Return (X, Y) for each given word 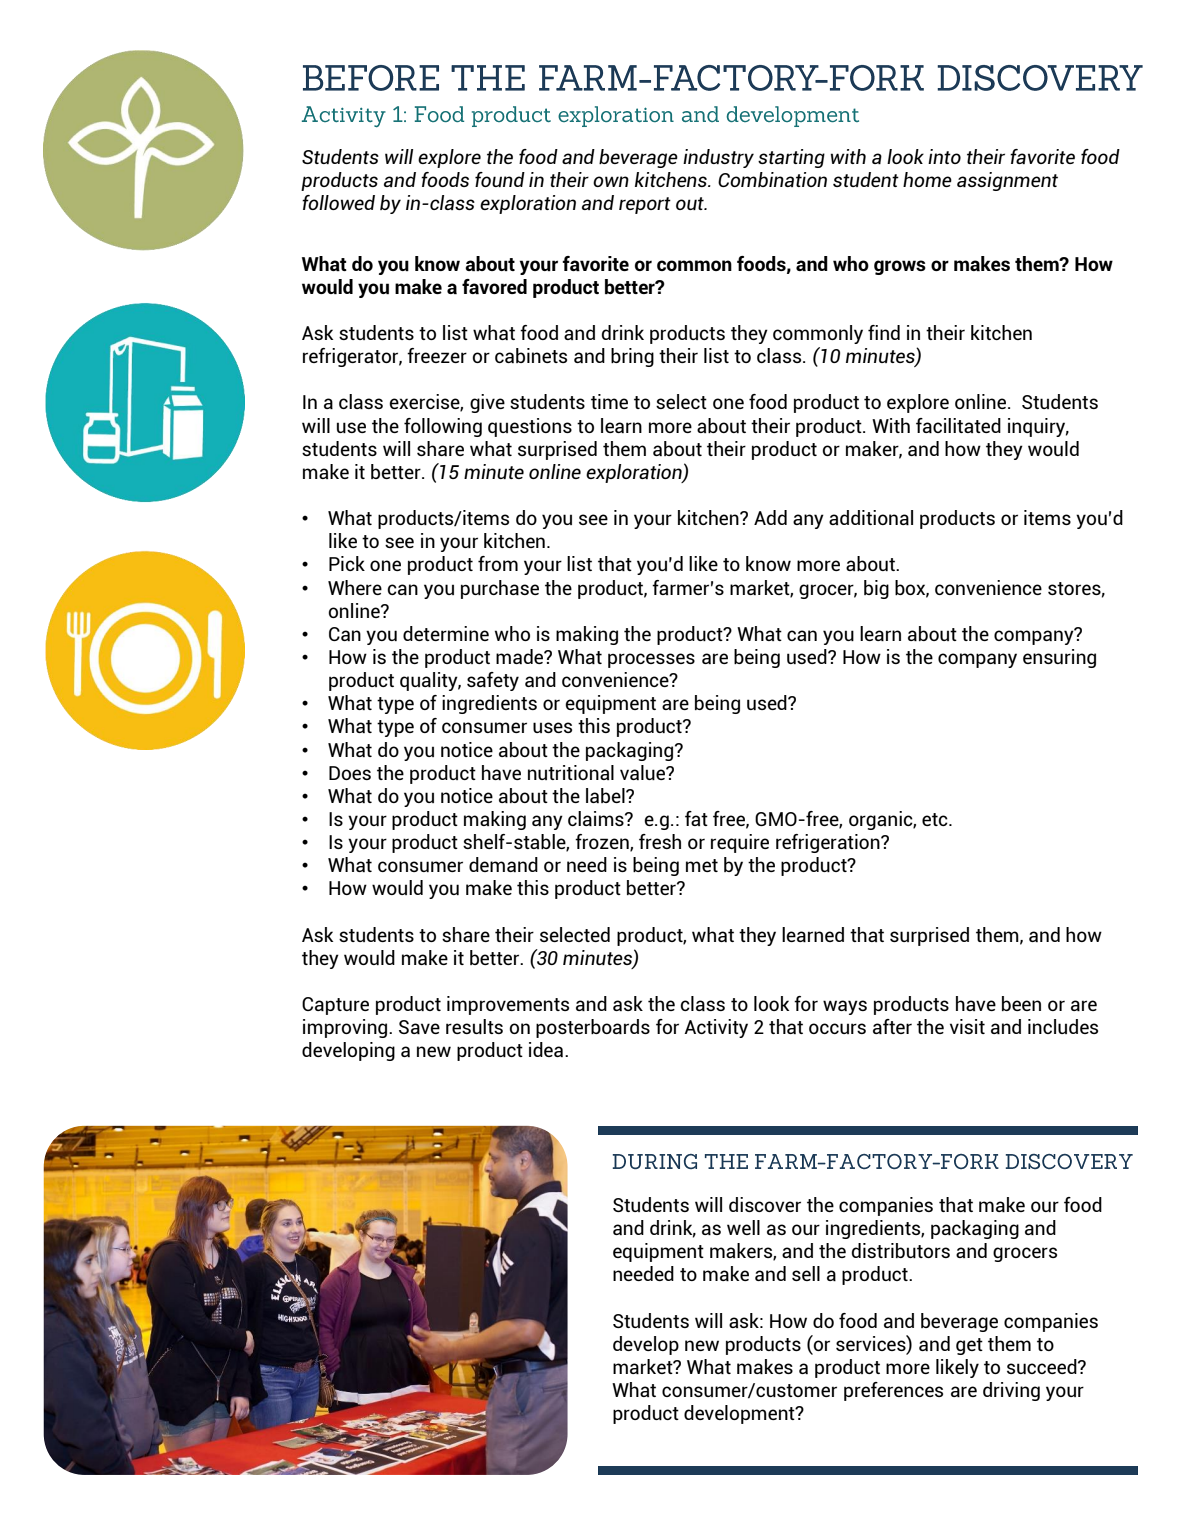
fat (696, 818)
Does (350, 773)
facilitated (958, 425)
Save (419, 1027)
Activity (716, 1028)
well (743, 1227)
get (969, 1346)
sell (806, 1273)
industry (718, 158)
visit (967, 1026)
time (609, 401)
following (443, 427)
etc (936, 819)
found (500, 179)
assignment (1007, 181)
